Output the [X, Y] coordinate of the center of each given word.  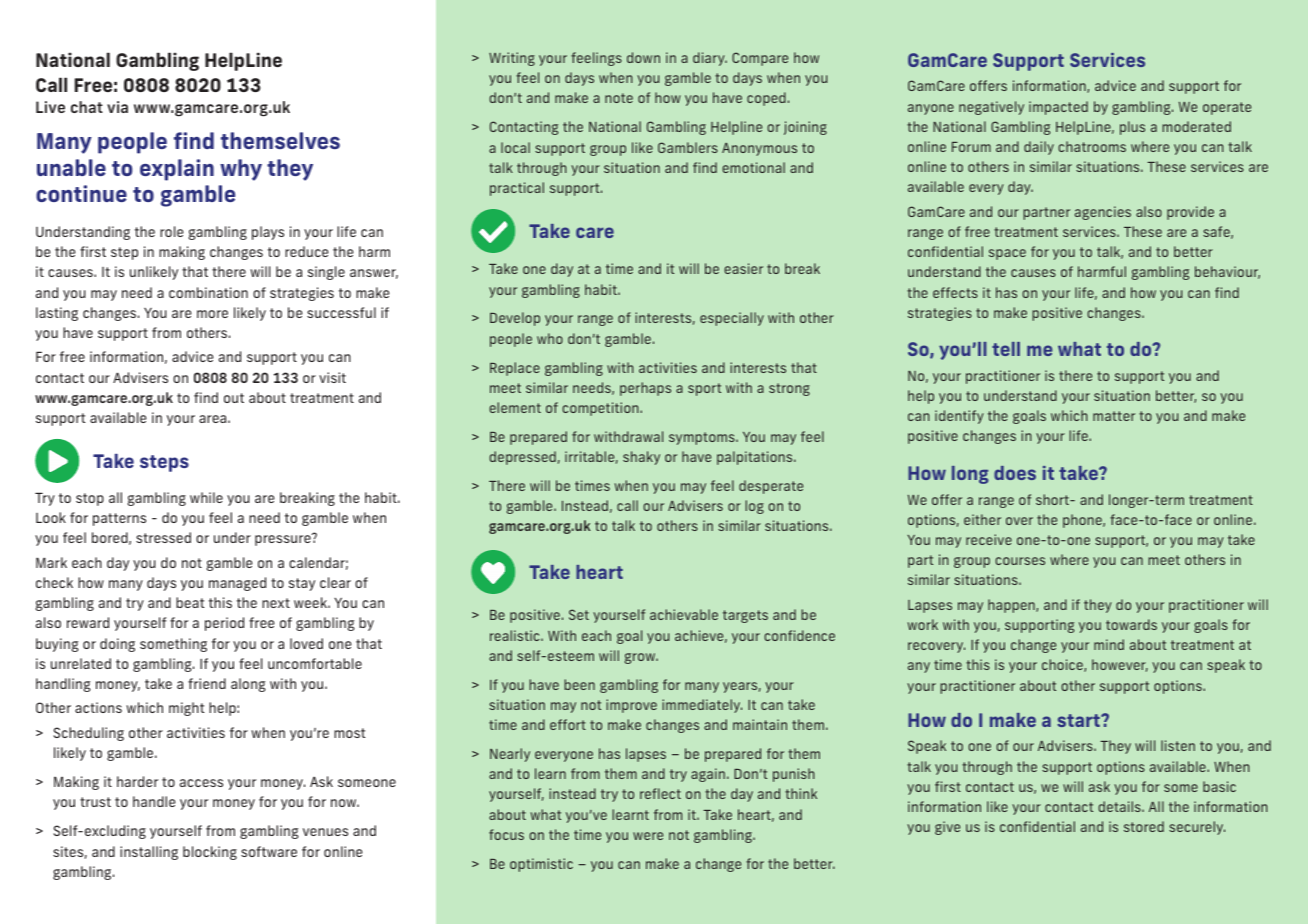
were [648, 836]
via [117, 107]
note [619, 98]
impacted [1058, 108]
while [206, 497]
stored [1144, 826]
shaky [641, 458]
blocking [210, 853]
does [1015, 473]
